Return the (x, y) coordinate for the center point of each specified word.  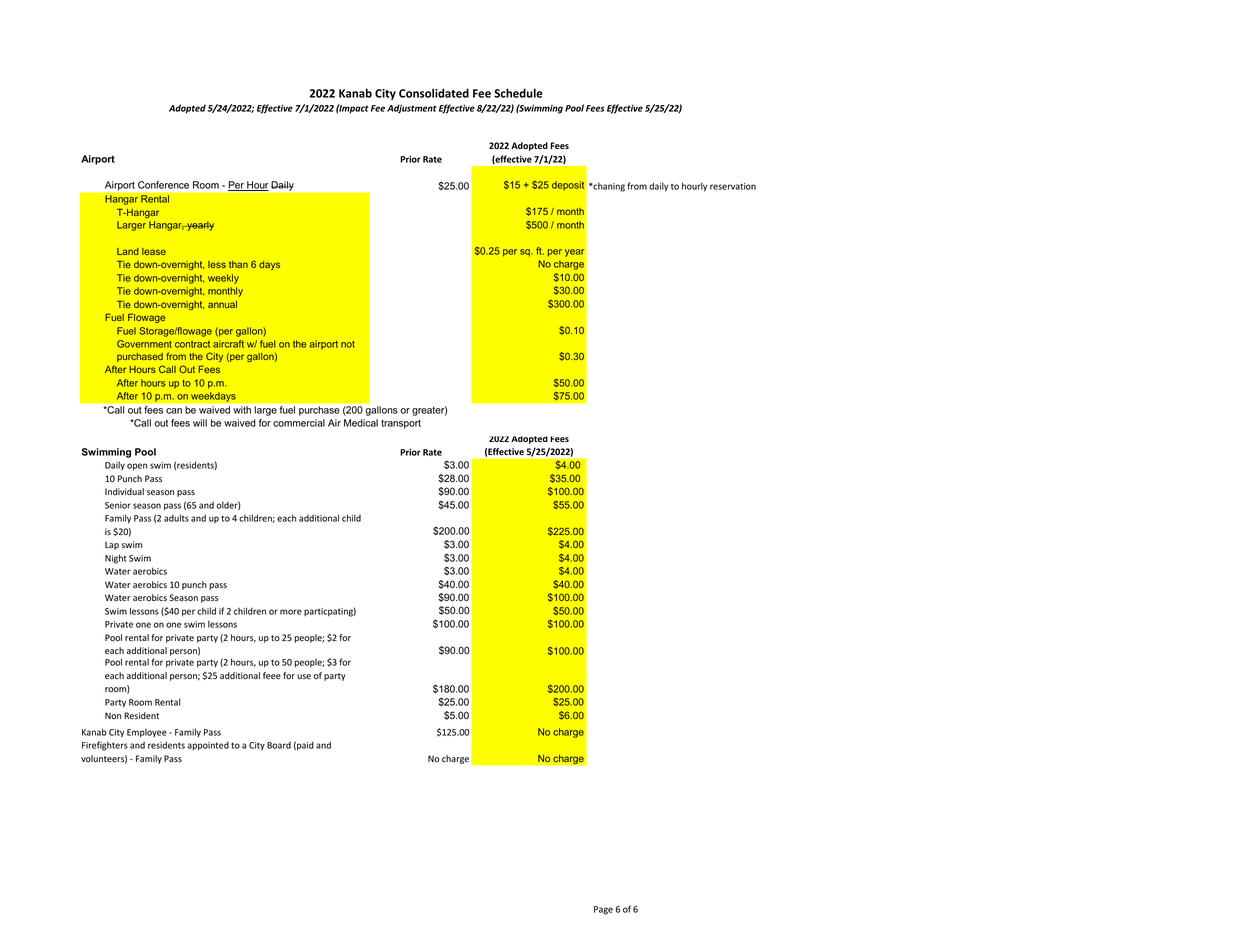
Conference (163, 185)
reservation (733, 186)
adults (176, 518)
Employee (147, 733)
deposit (568, 185)
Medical (361, 423)
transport (401, 424)
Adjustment (412, 109)
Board (279, 745)
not (348, 344)
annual (222, 304)
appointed (208, 746)
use (304, 676)
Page (603, 910)
